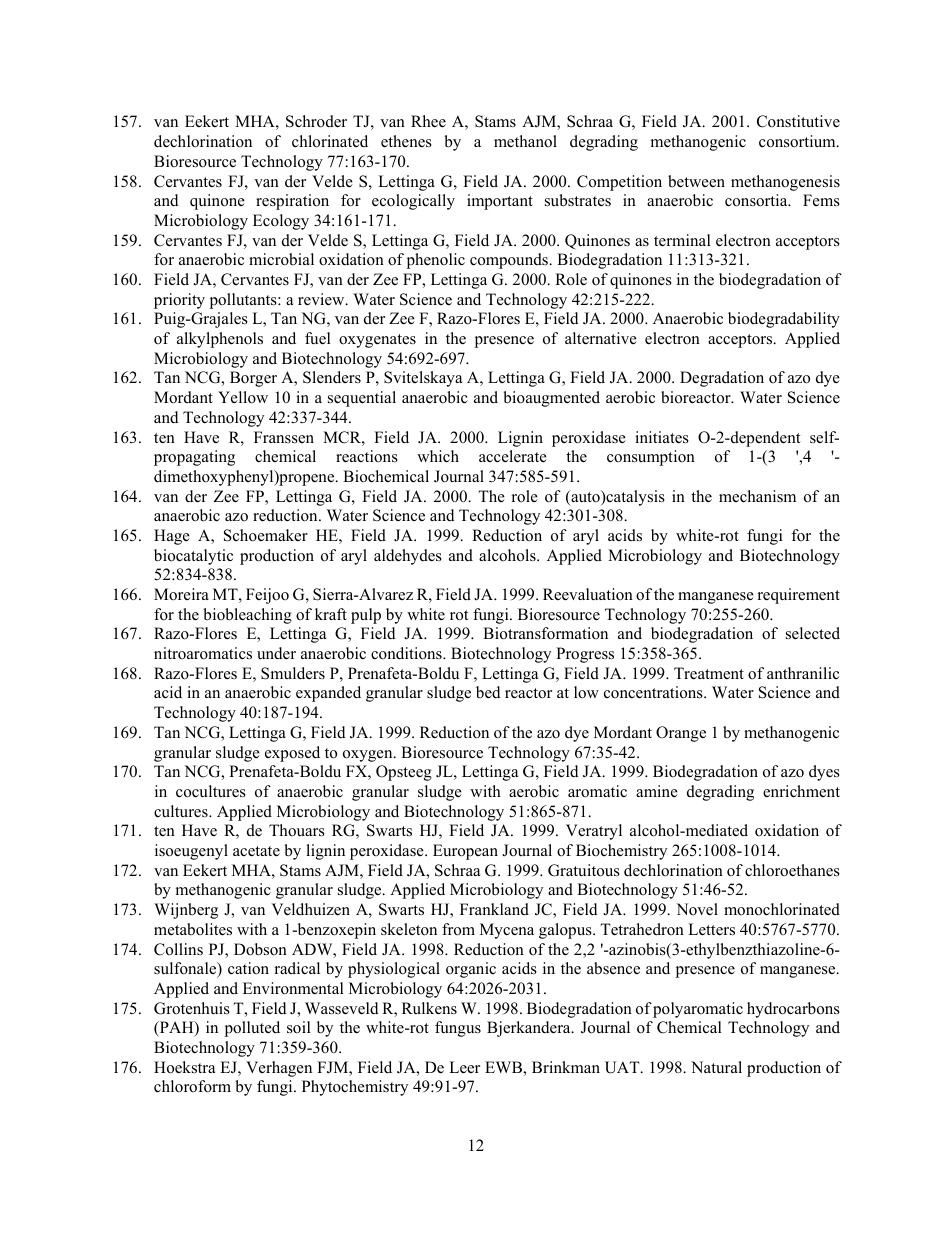  Describe the element at coordinates (292, 202) in the page. I see `respiration` at that location.
